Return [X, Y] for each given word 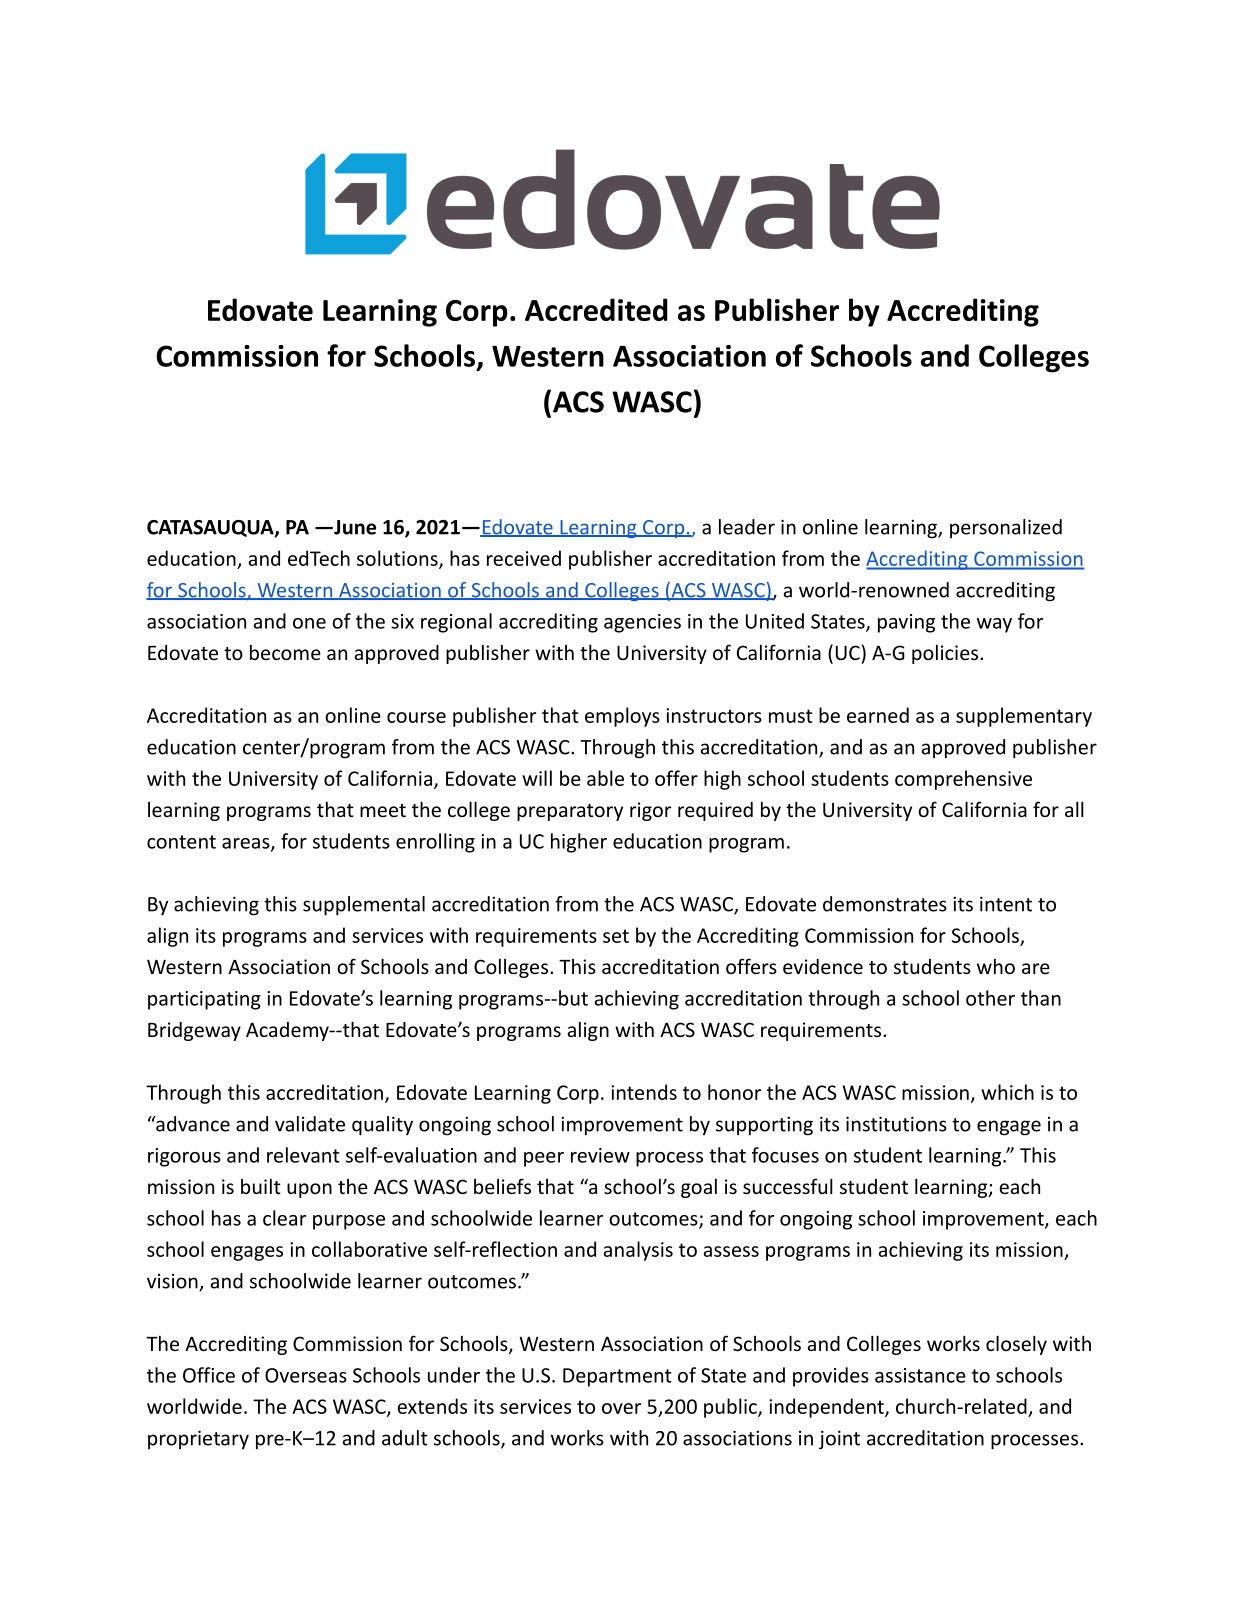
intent [1006, 904]
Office [209, 1375]
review [600, 1155]
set [616, 936]
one [309, 623]
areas [247, 844]
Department [617, 1377]
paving [906, 623]
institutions [896, 1124]
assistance [920, 1375]
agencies [642, 623]
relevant [303, 1155]
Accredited [596, 309]
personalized [1006, 528]
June [354, 527]
